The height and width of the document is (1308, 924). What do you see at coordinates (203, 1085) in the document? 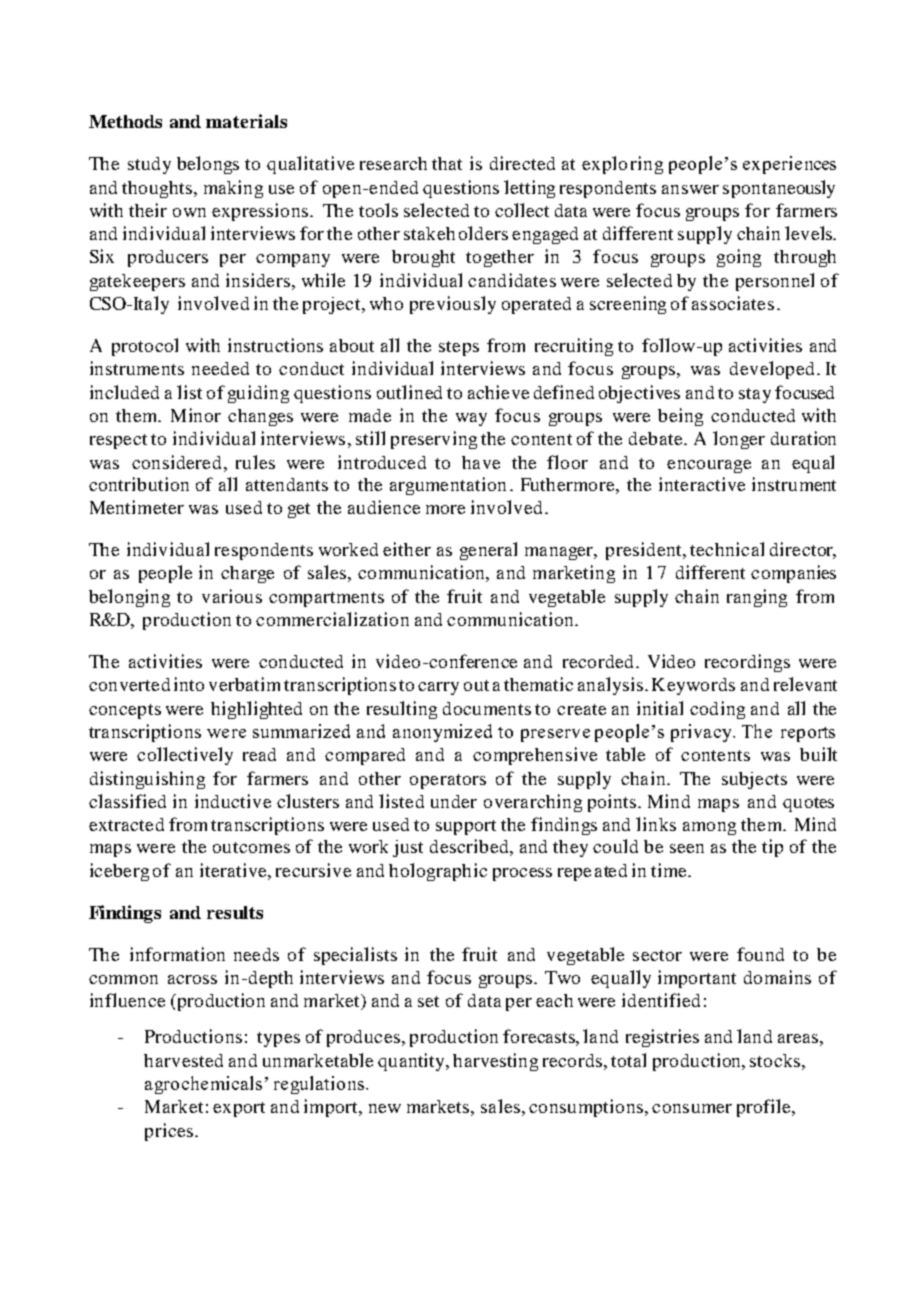
I see `agrochemicals` at bounding box center [203, 1085].
